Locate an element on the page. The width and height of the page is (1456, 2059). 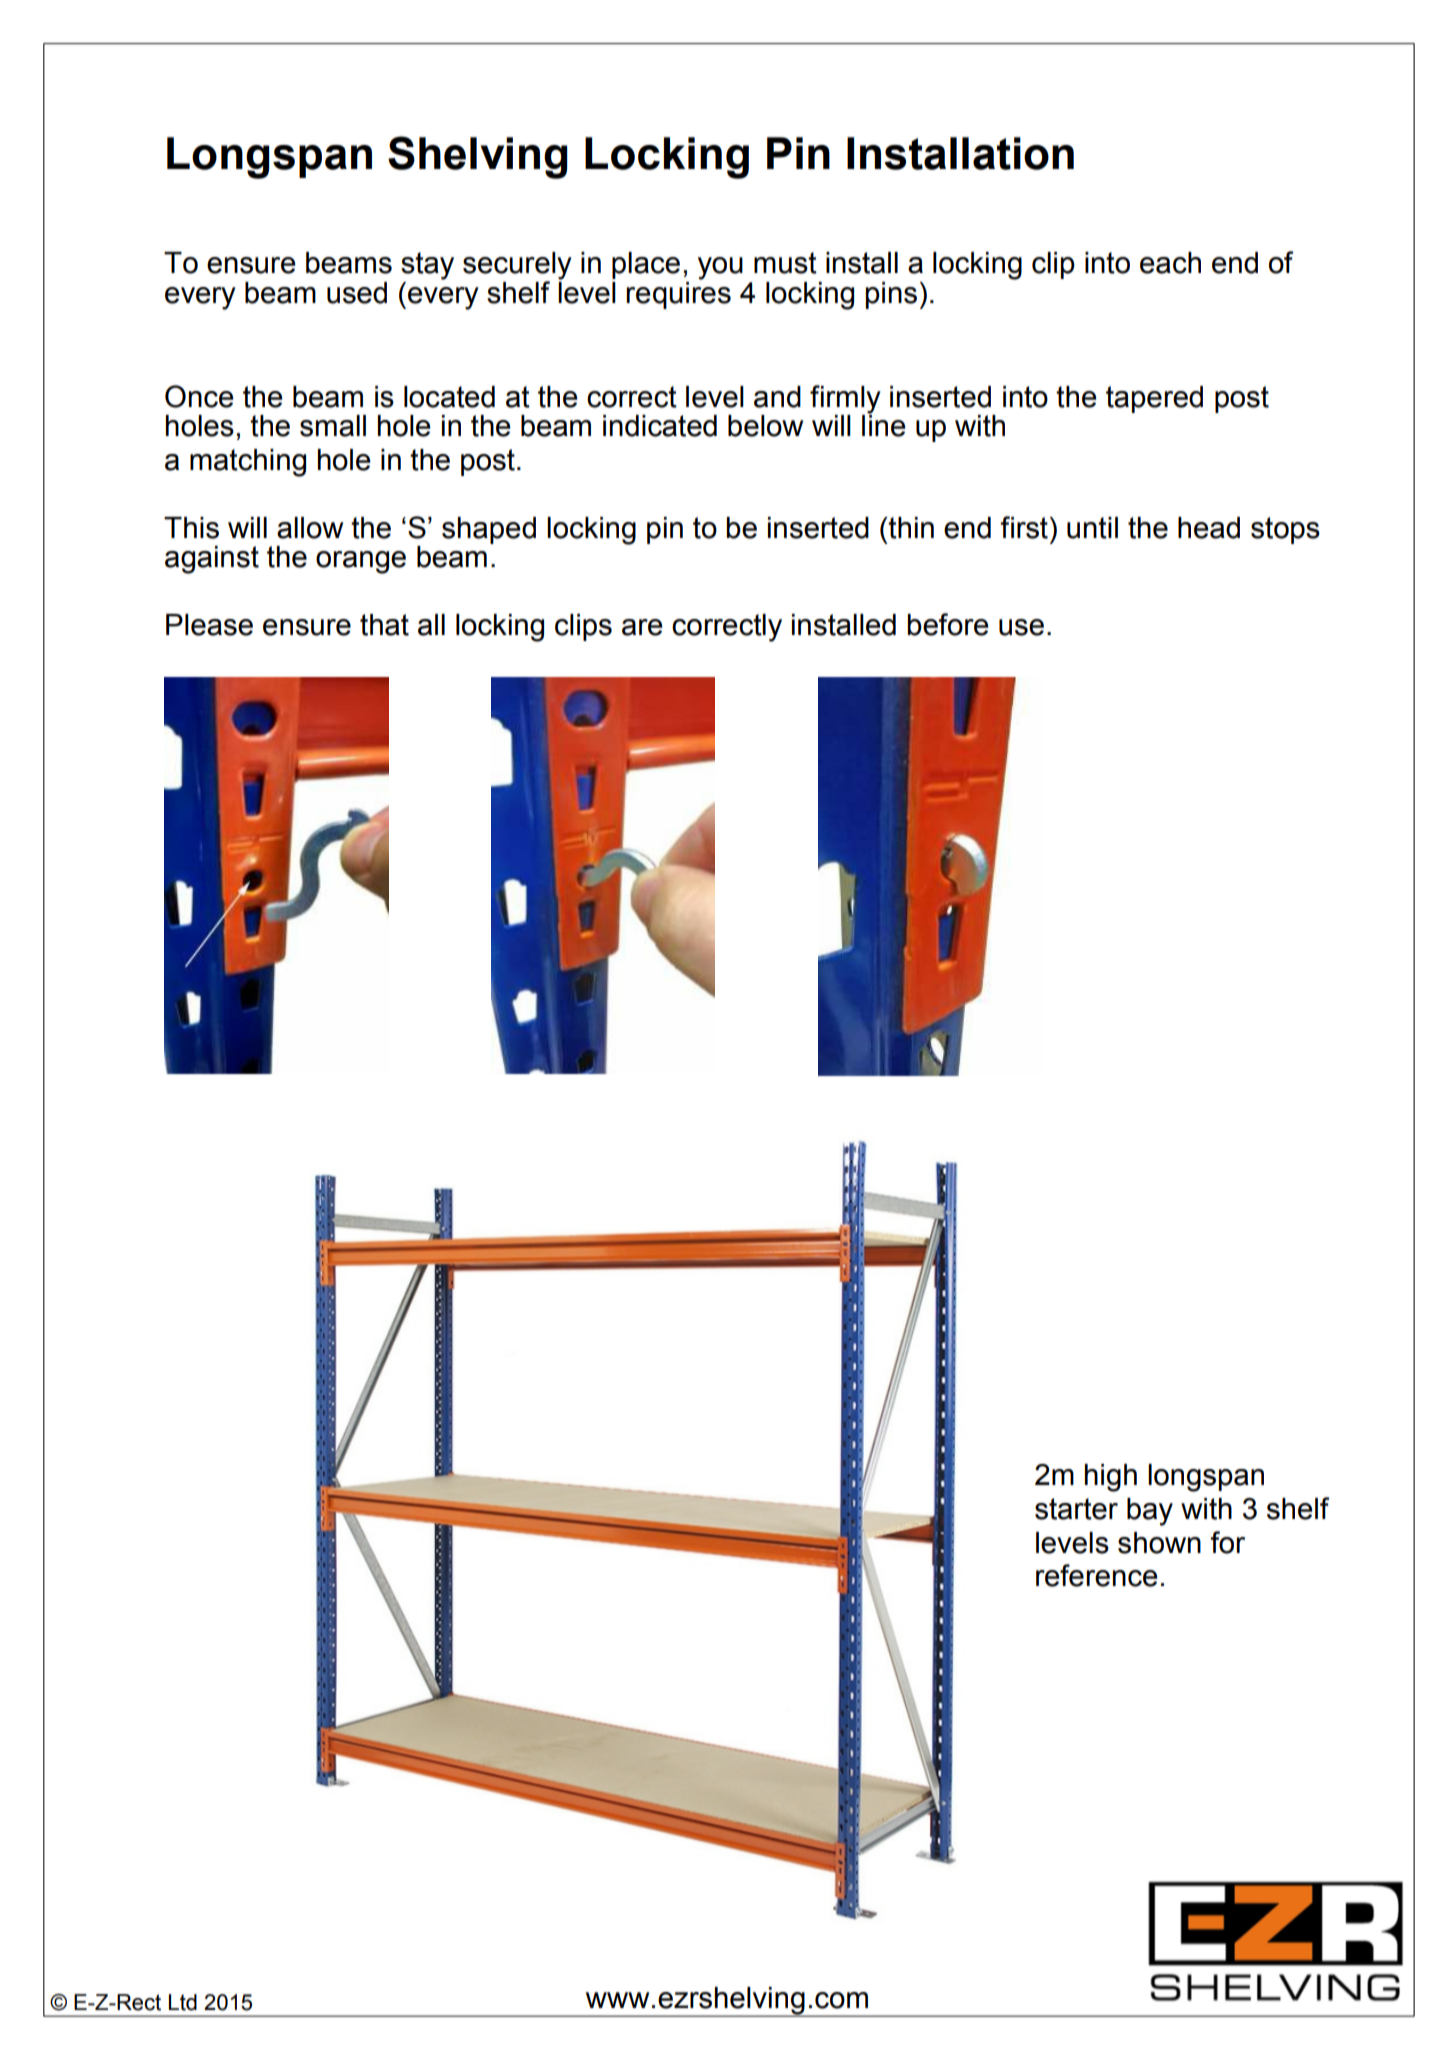
shown is located at coordinates (1159, 1543).
